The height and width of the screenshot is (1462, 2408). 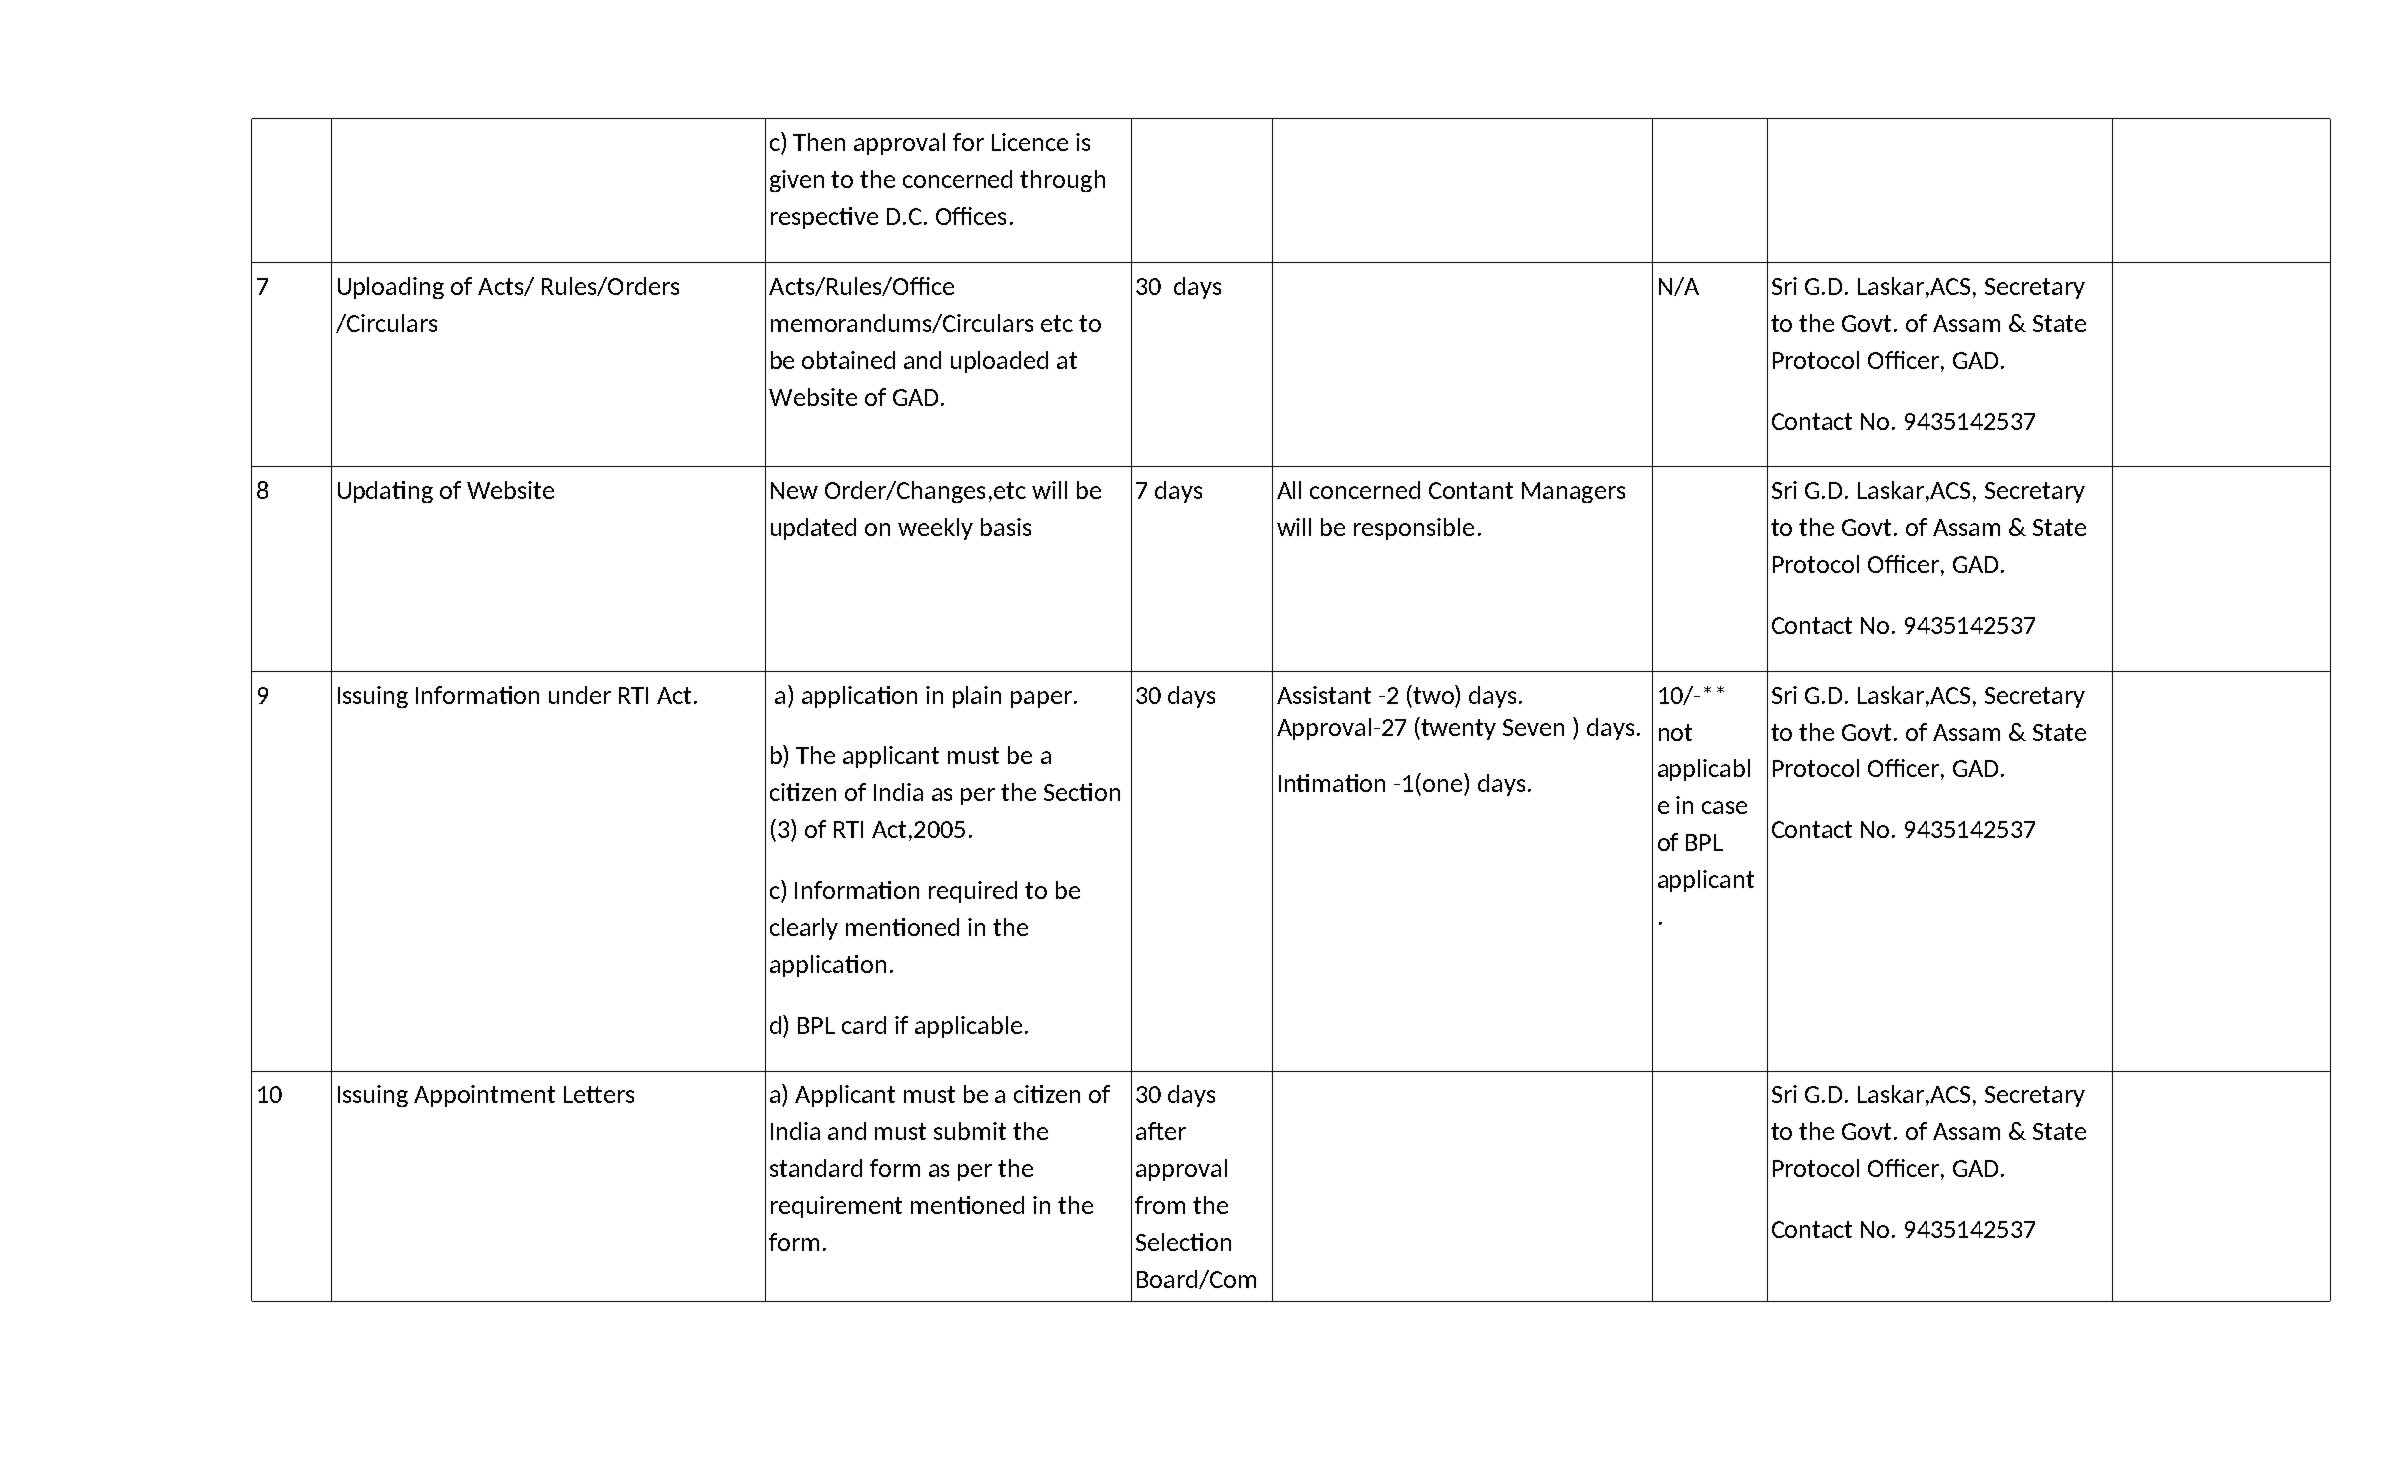 What do you see at coordinates (1533, 727) in the screenshot?
I see `Seven` at bounding box center [1533, 727].
